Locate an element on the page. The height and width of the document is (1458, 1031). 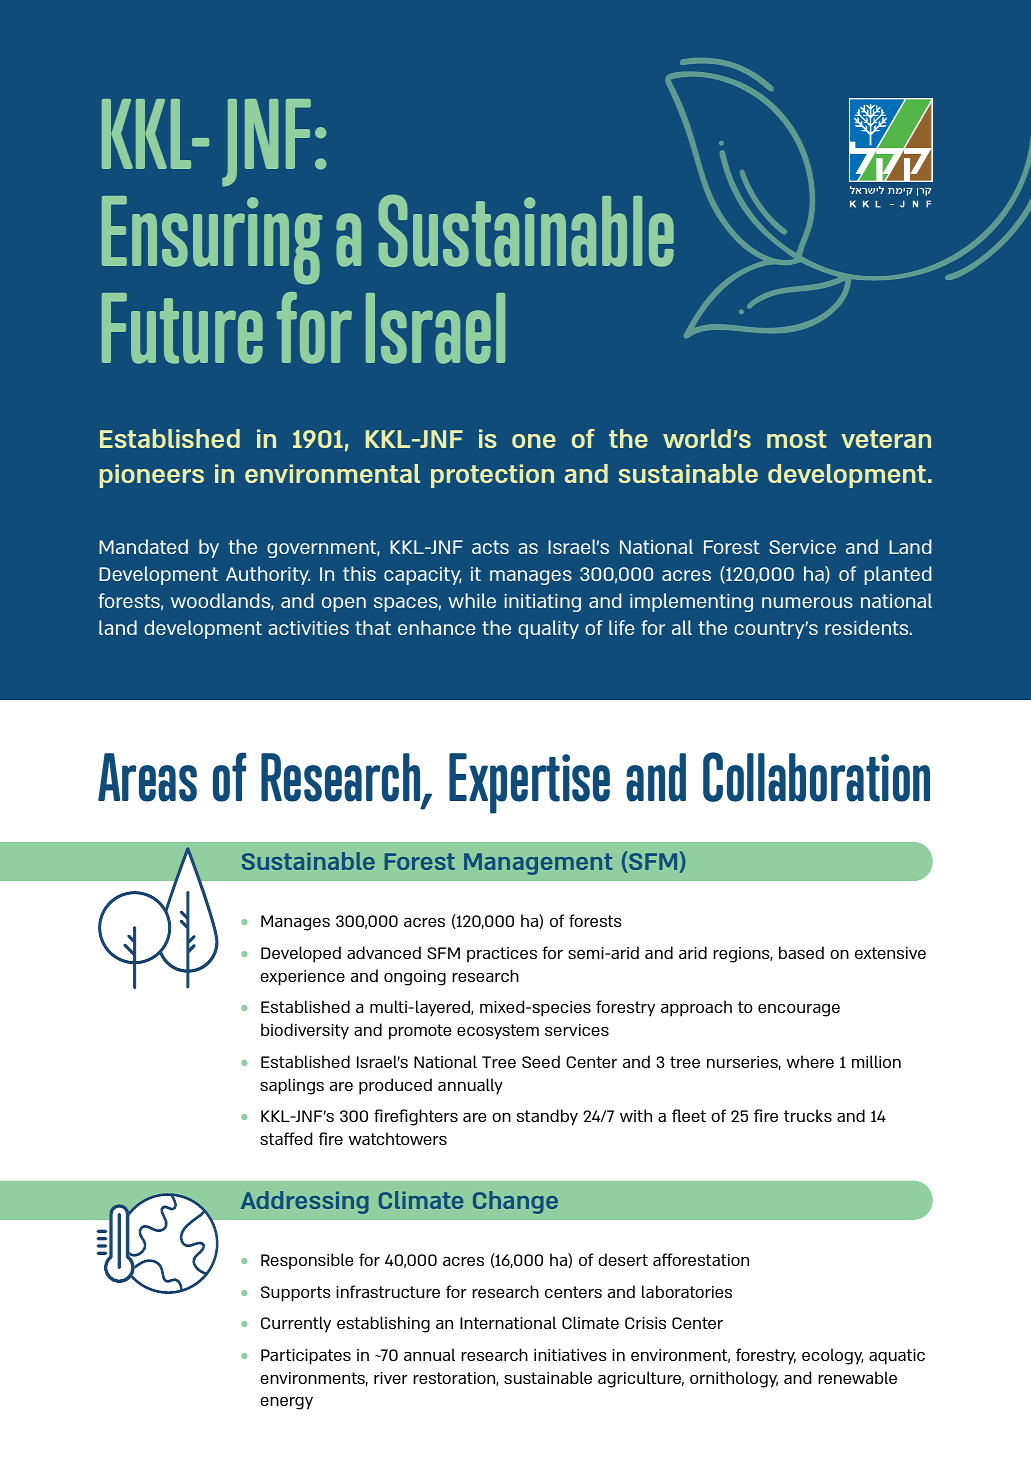
Ensuring is located at coordinates (212, 240).
